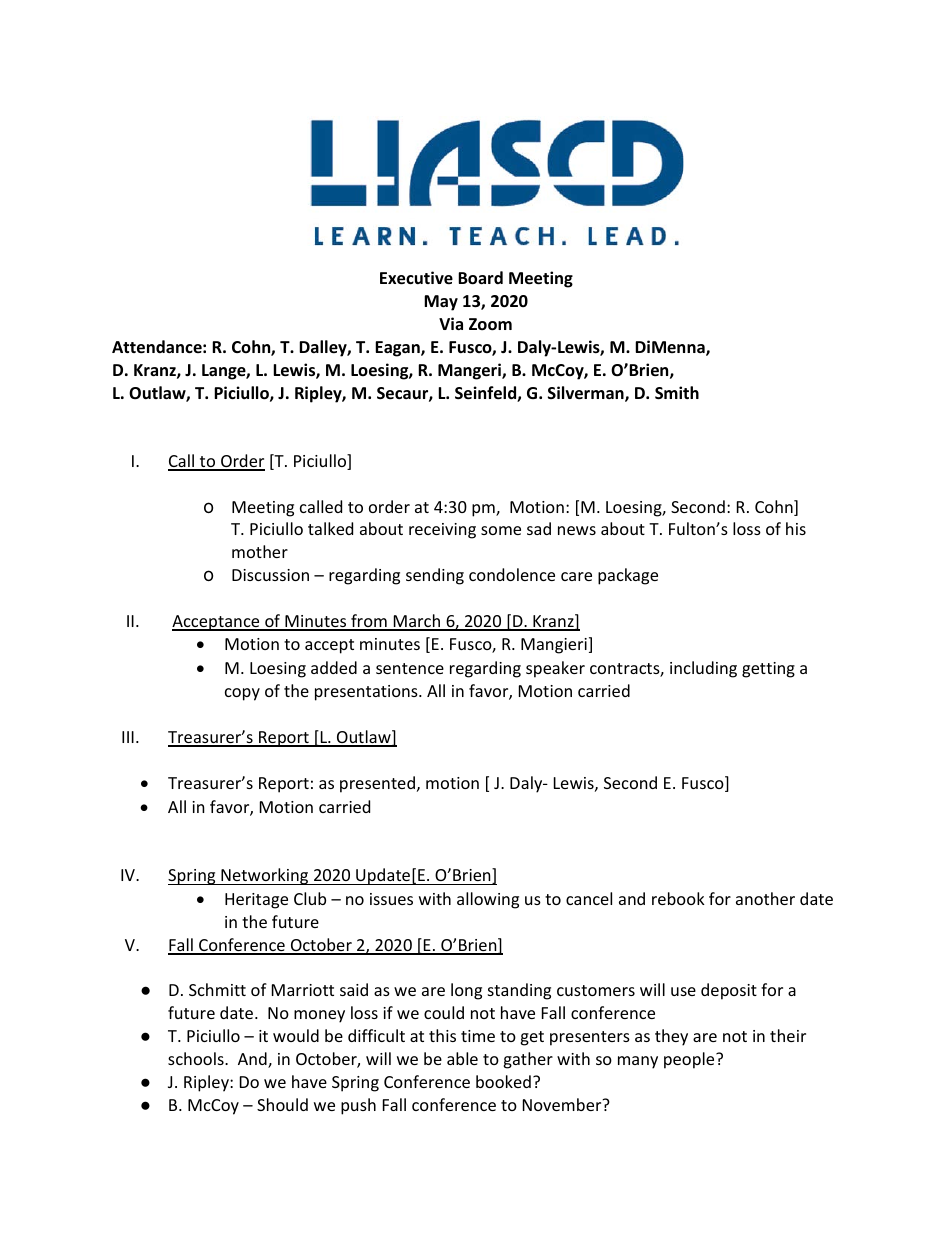  Describe the element at coordinates (265, 876) in the screenshot. I see `Networking` at that location.
